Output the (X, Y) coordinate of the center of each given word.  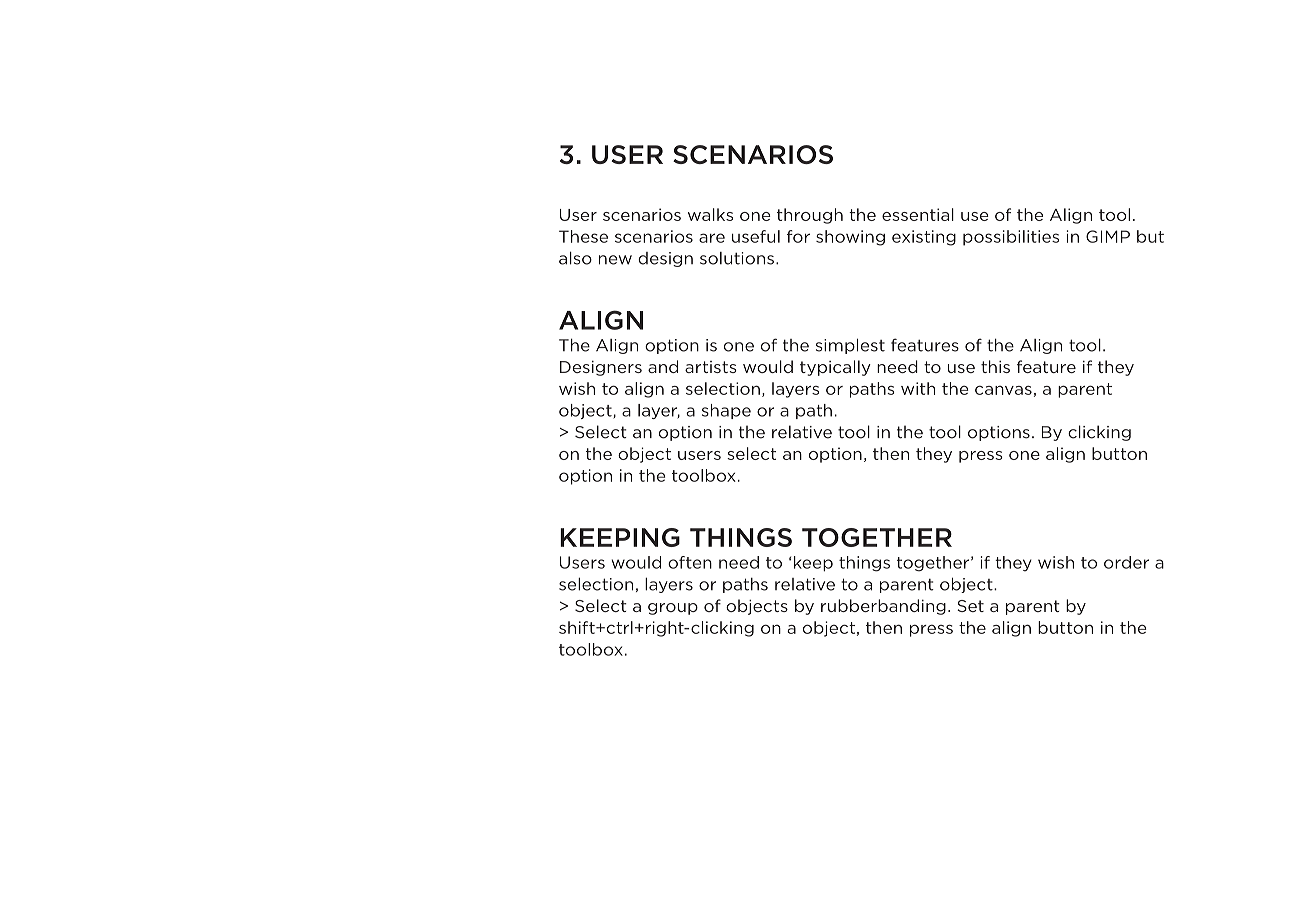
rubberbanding (883, 607)
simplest (850, 346)
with (918, 388)
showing (850, 238)
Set (970, 606)
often (690, 562)
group (673, 609)
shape (726, 411)
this (995, 366)
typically (835, 368)
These (583, 236)
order (1126, 562)
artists (711, 367)
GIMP (1108, 236)
